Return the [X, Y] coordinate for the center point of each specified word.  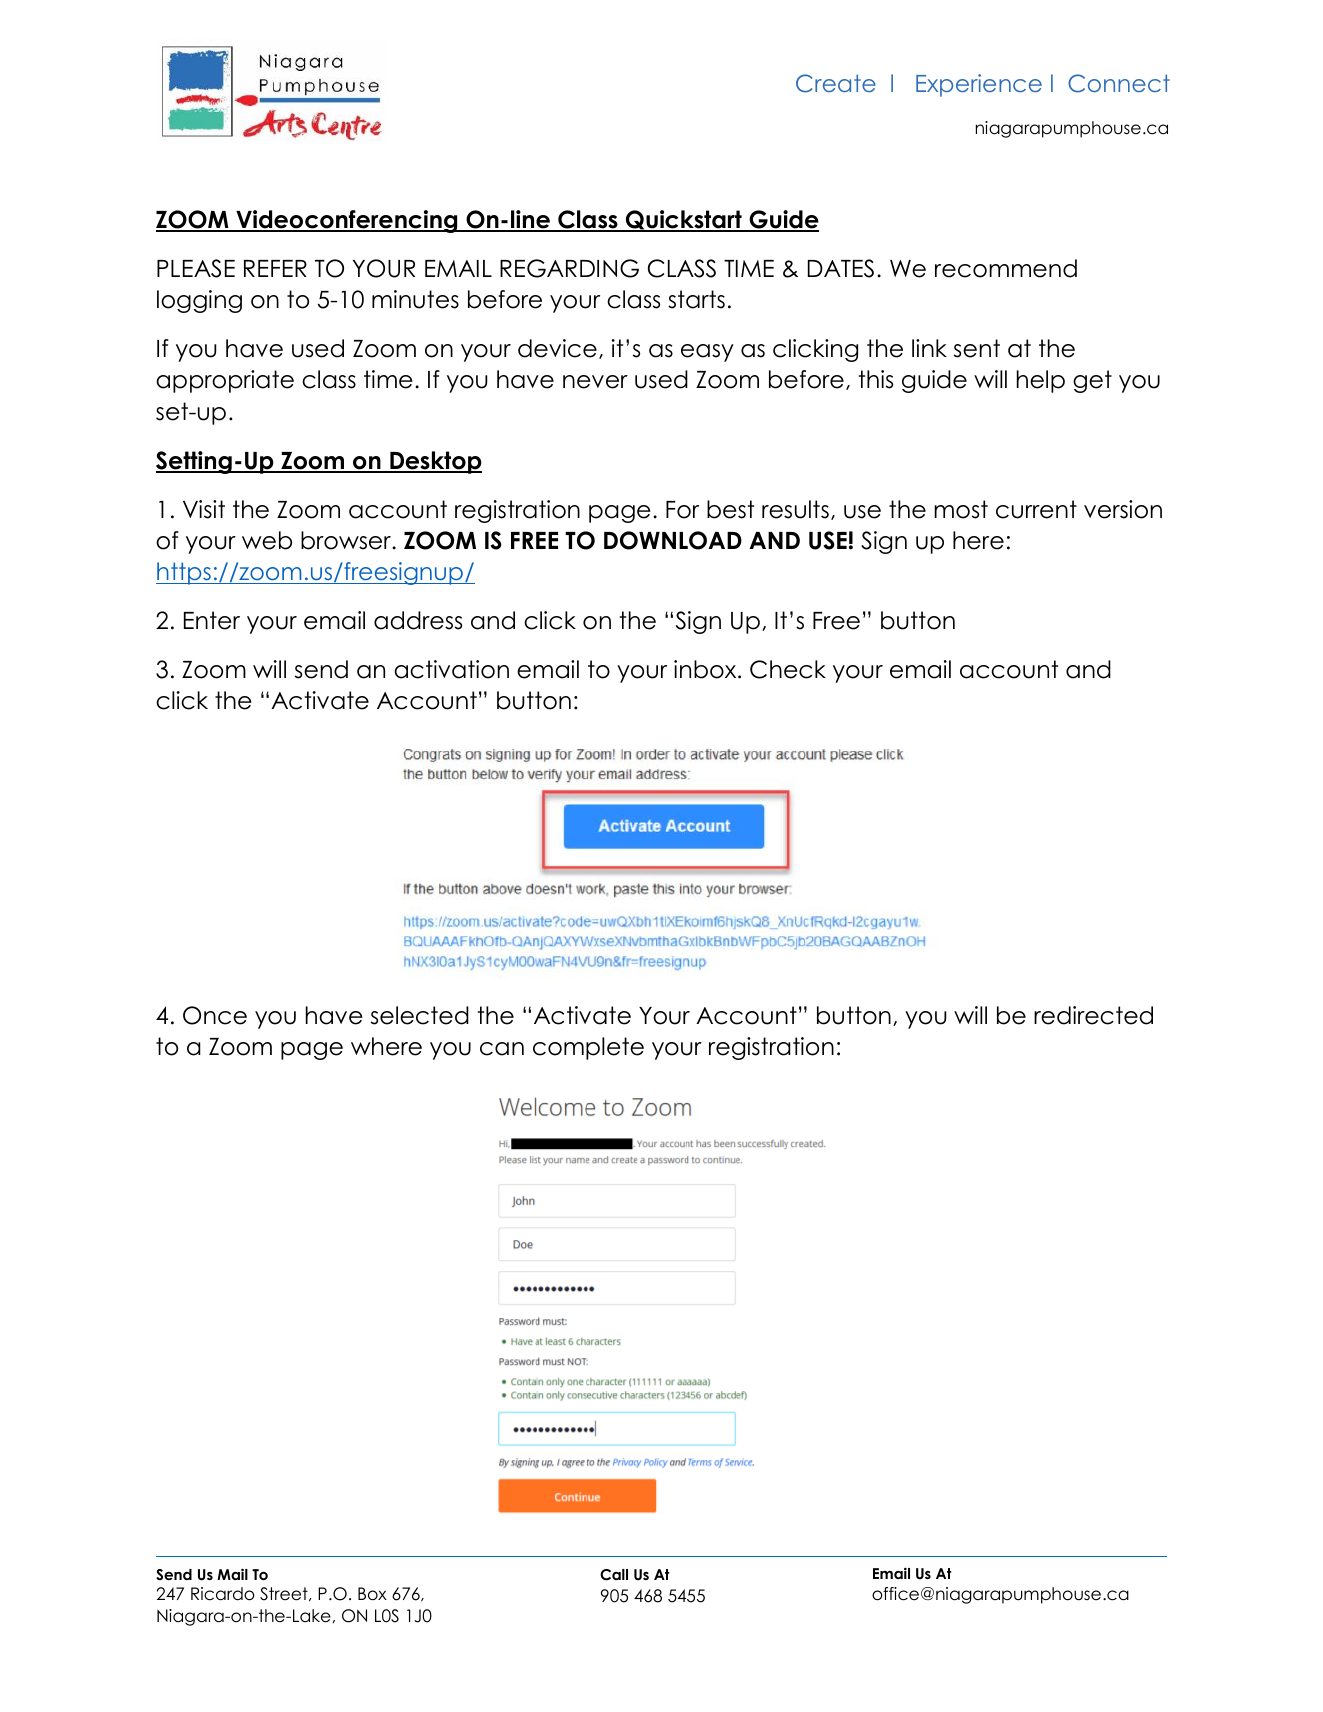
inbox [706, 669]
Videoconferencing [347, 221]
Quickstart [684, 221]
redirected [1093, 1015]
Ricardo [223, 1594]
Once [215, 1015]
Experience [979, 85]
